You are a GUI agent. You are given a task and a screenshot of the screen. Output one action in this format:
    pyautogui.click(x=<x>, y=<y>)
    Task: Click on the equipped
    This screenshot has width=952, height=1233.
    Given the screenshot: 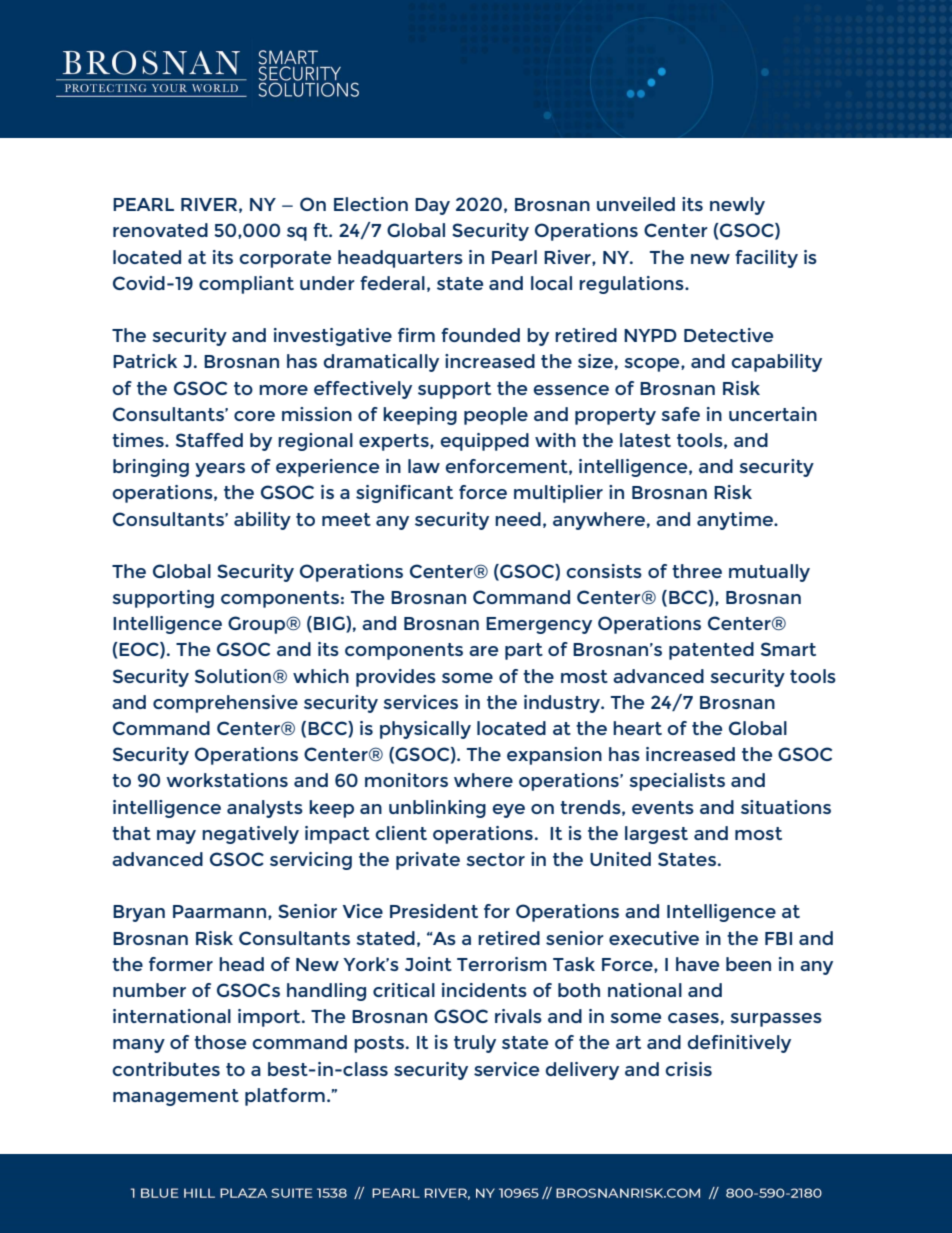 What is the action you would take?
    pyautogui.click(x=485, y=442)
